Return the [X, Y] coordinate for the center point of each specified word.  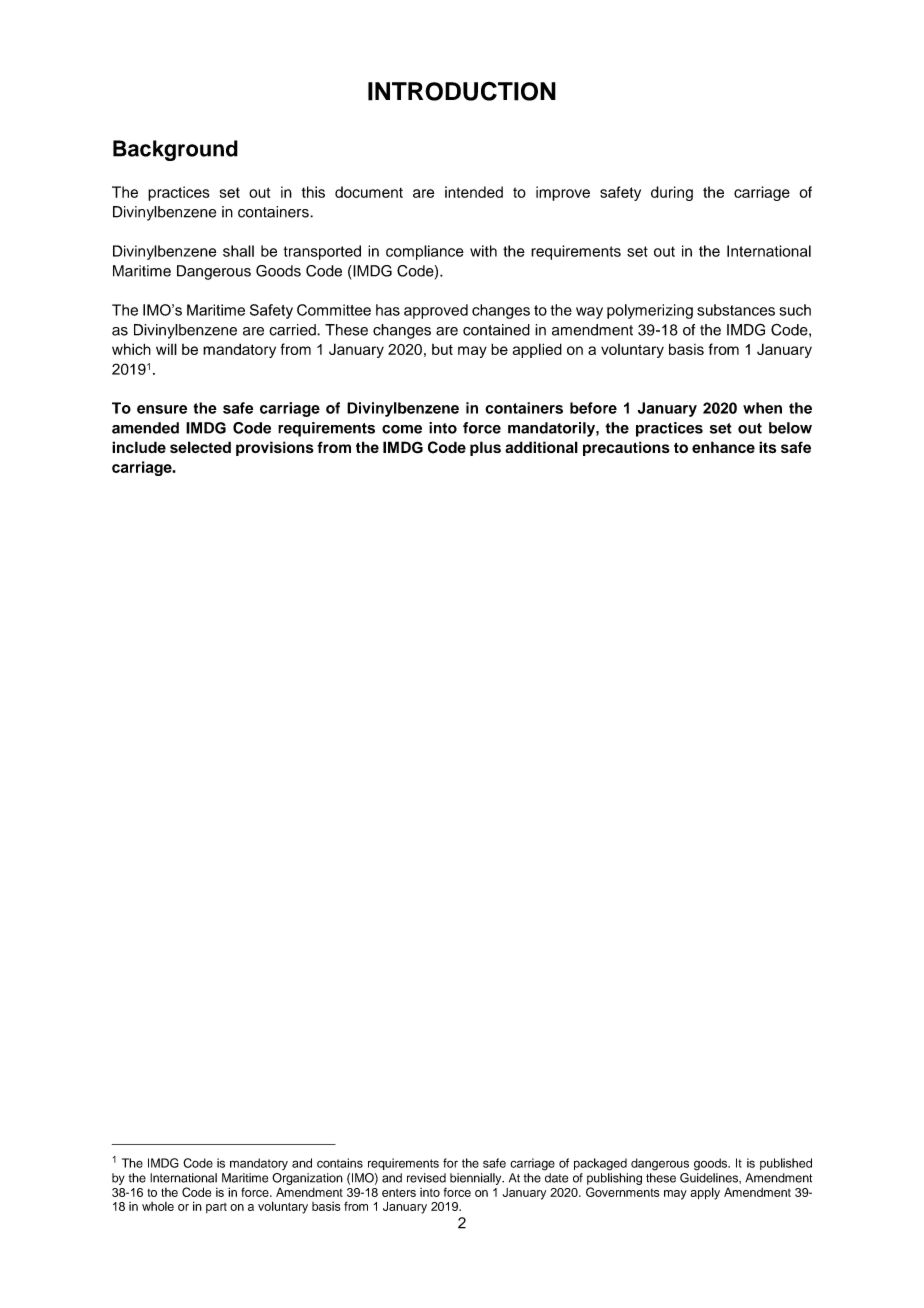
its [767, 447]
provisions [275, 448]
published [786, 1164]
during [672, 193]
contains [340, 1163]
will [166, 349]
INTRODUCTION [462, 91]
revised [426, 1178]
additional [541, 447]
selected [200, 447]
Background [175, 150]
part [216, 1208]
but [442, 349]
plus [485, 448]
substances [736, 310]
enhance [723, 447]
